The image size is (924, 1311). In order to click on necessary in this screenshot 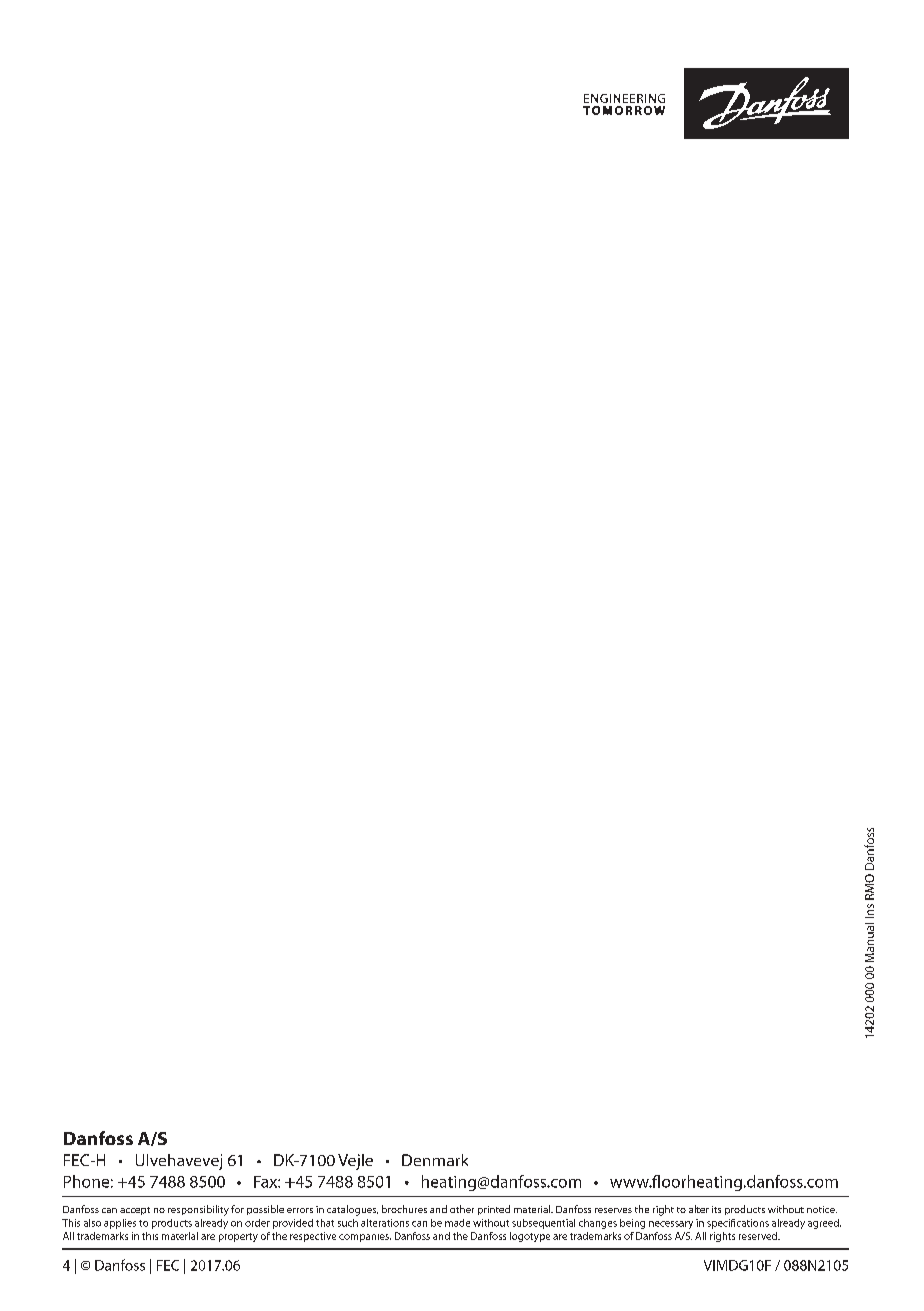, I will do `click(671, 1225)`.
